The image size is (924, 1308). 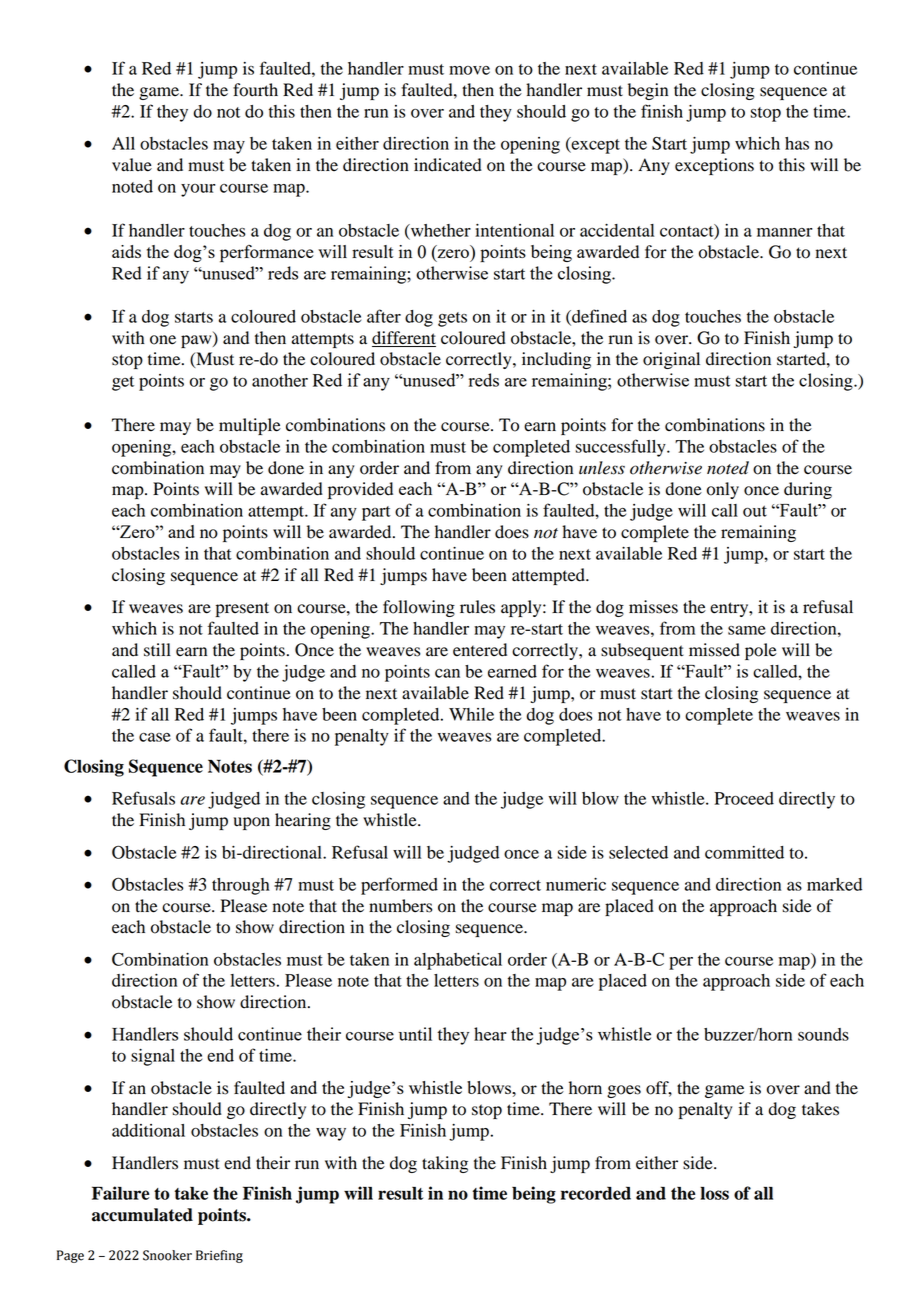 I want to click on move, so click(x=469, y=70).
